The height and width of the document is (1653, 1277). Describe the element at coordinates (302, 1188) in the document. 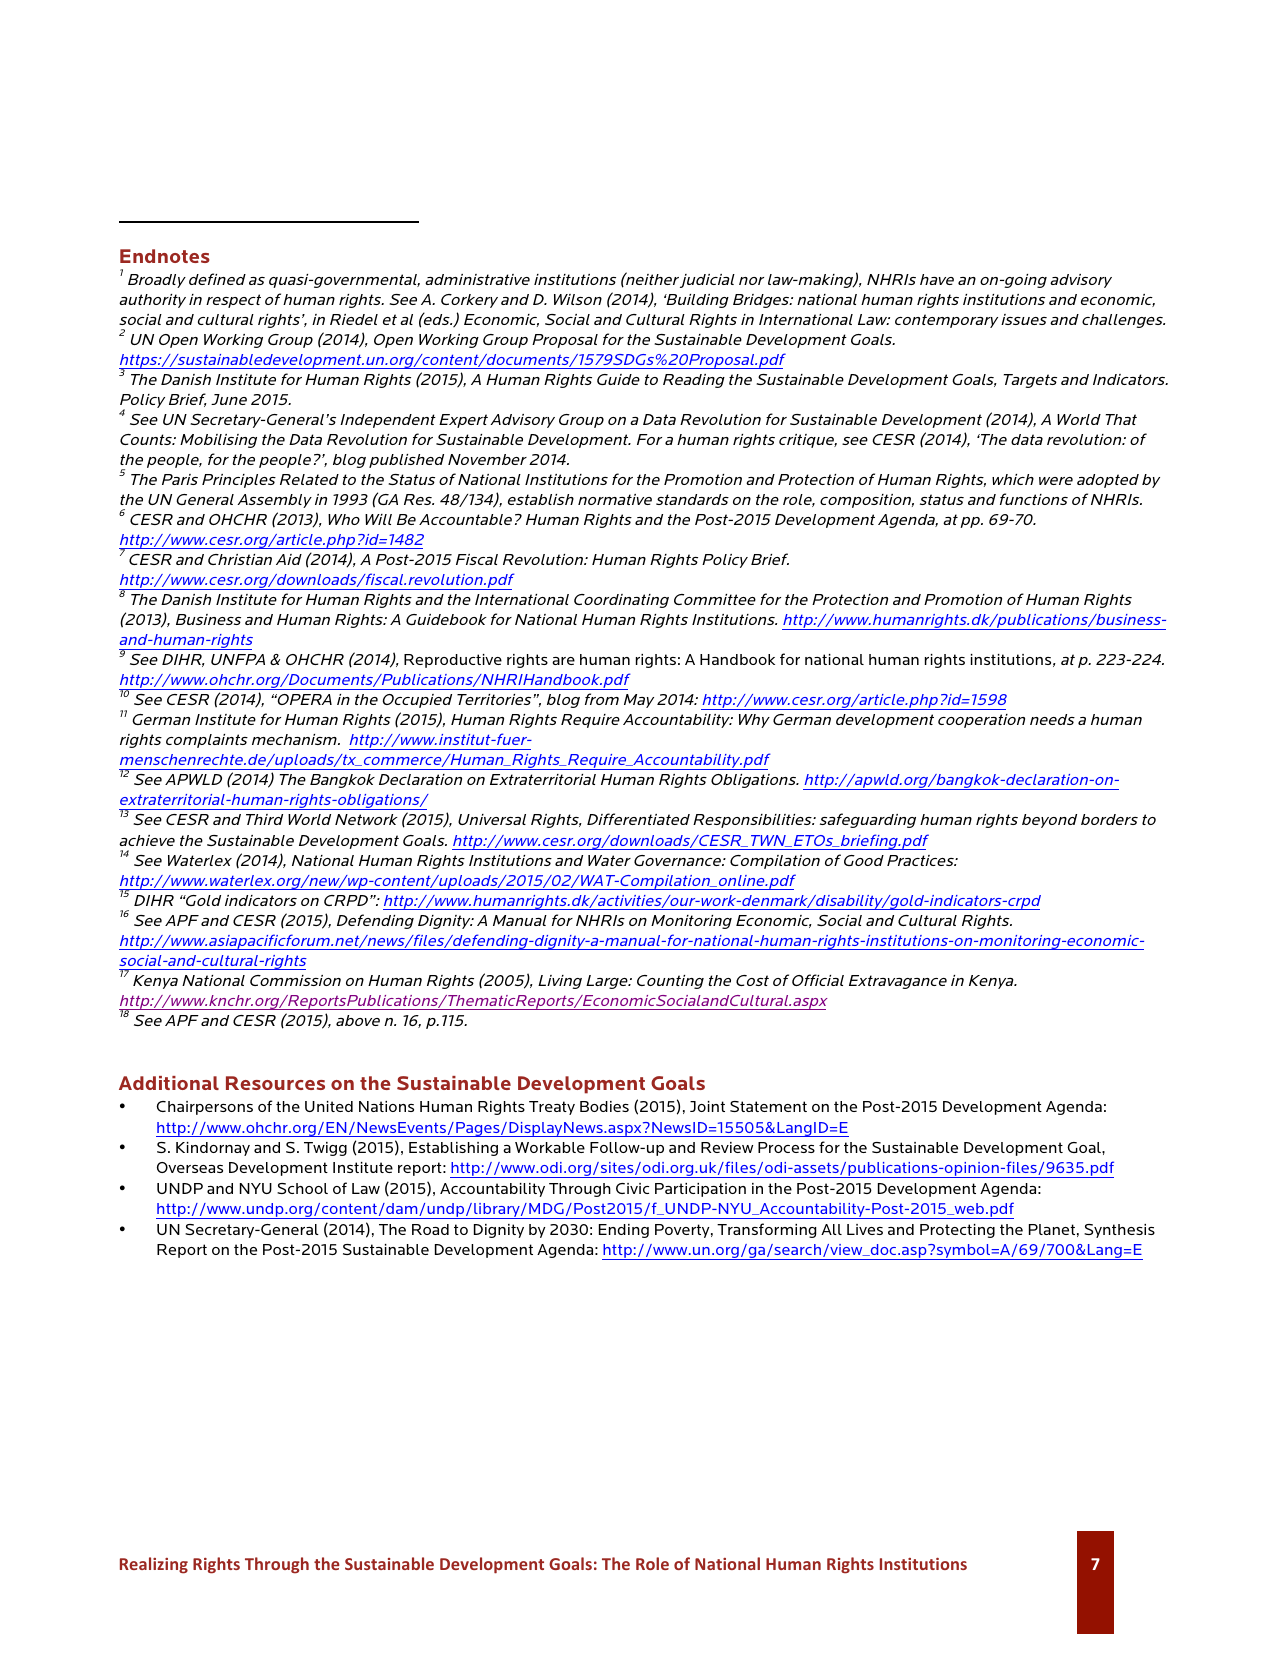

I see `School` at that location.
